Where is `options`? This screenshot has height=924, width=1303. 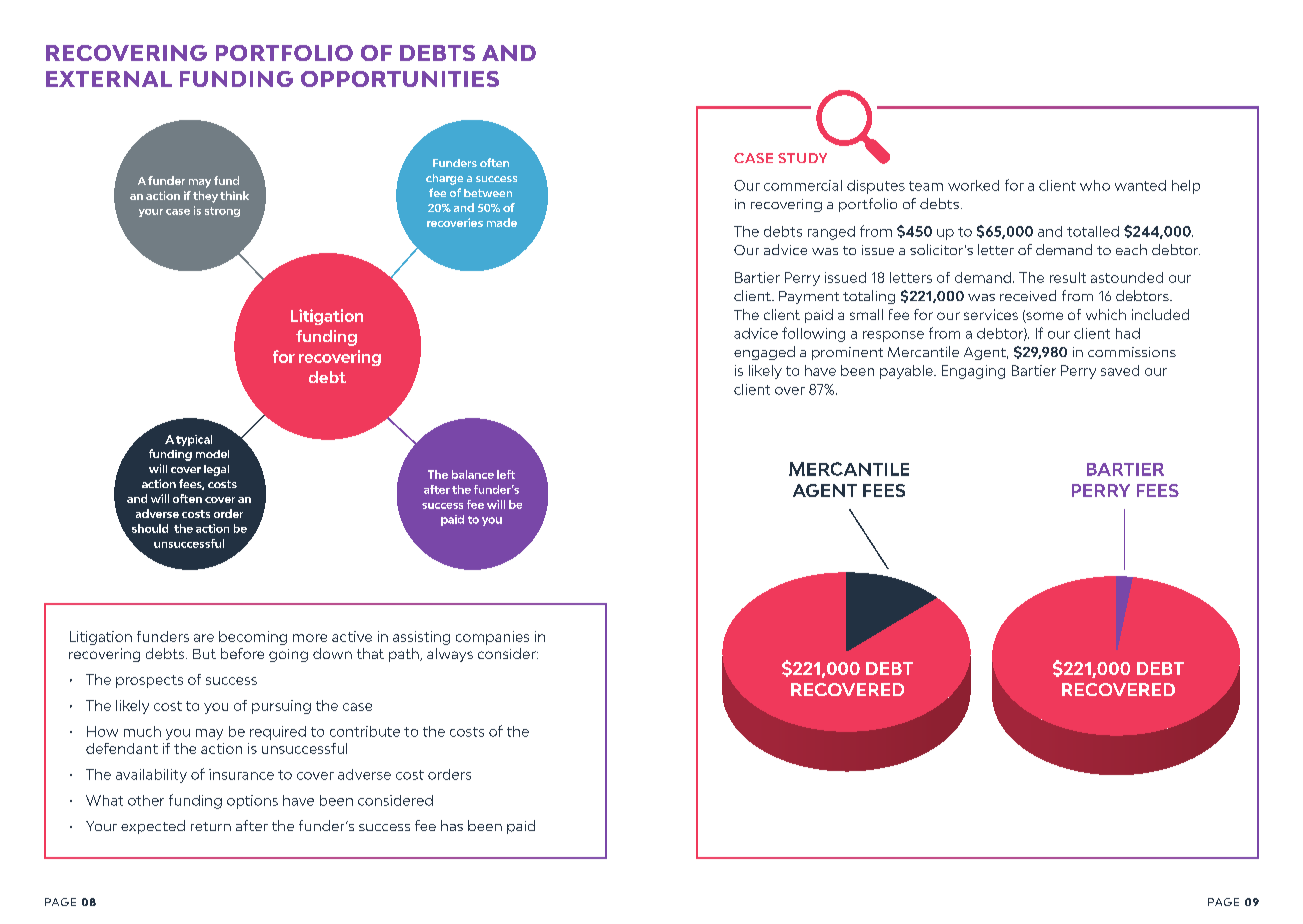
options is located at coordinates (252, 802).
